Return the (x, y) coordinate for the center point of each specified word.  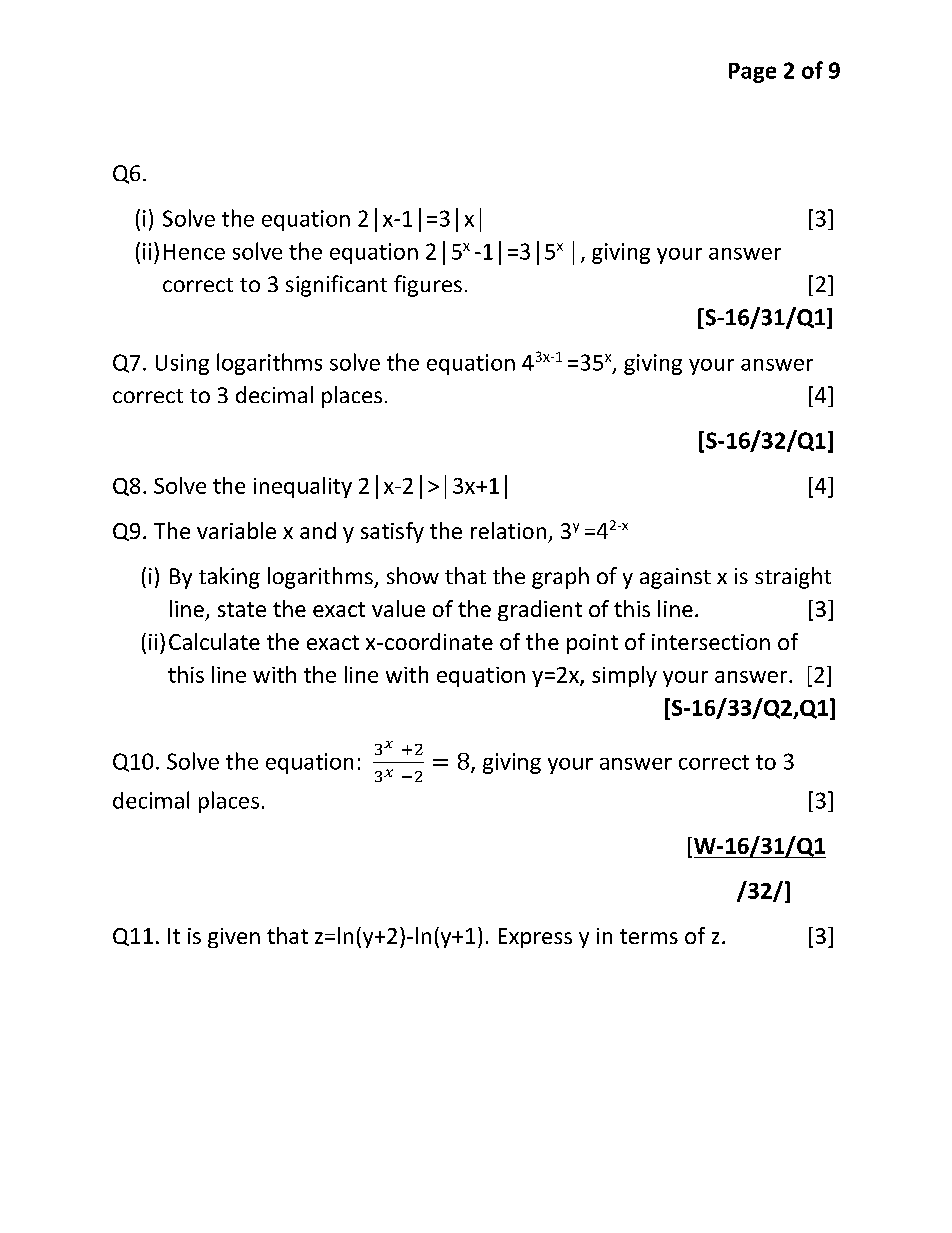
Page (752, 73)
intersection (711, 642)
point (592, 644)
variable (236, 530)
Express (535, 938)
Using (182, 364)
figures (428, 286)
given (234, 938)
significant (336, 286)
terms (649, 936)
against (675, 578)
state (242, 609)
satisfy (392, 532)
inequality (303, 487)
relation (508, 530)
